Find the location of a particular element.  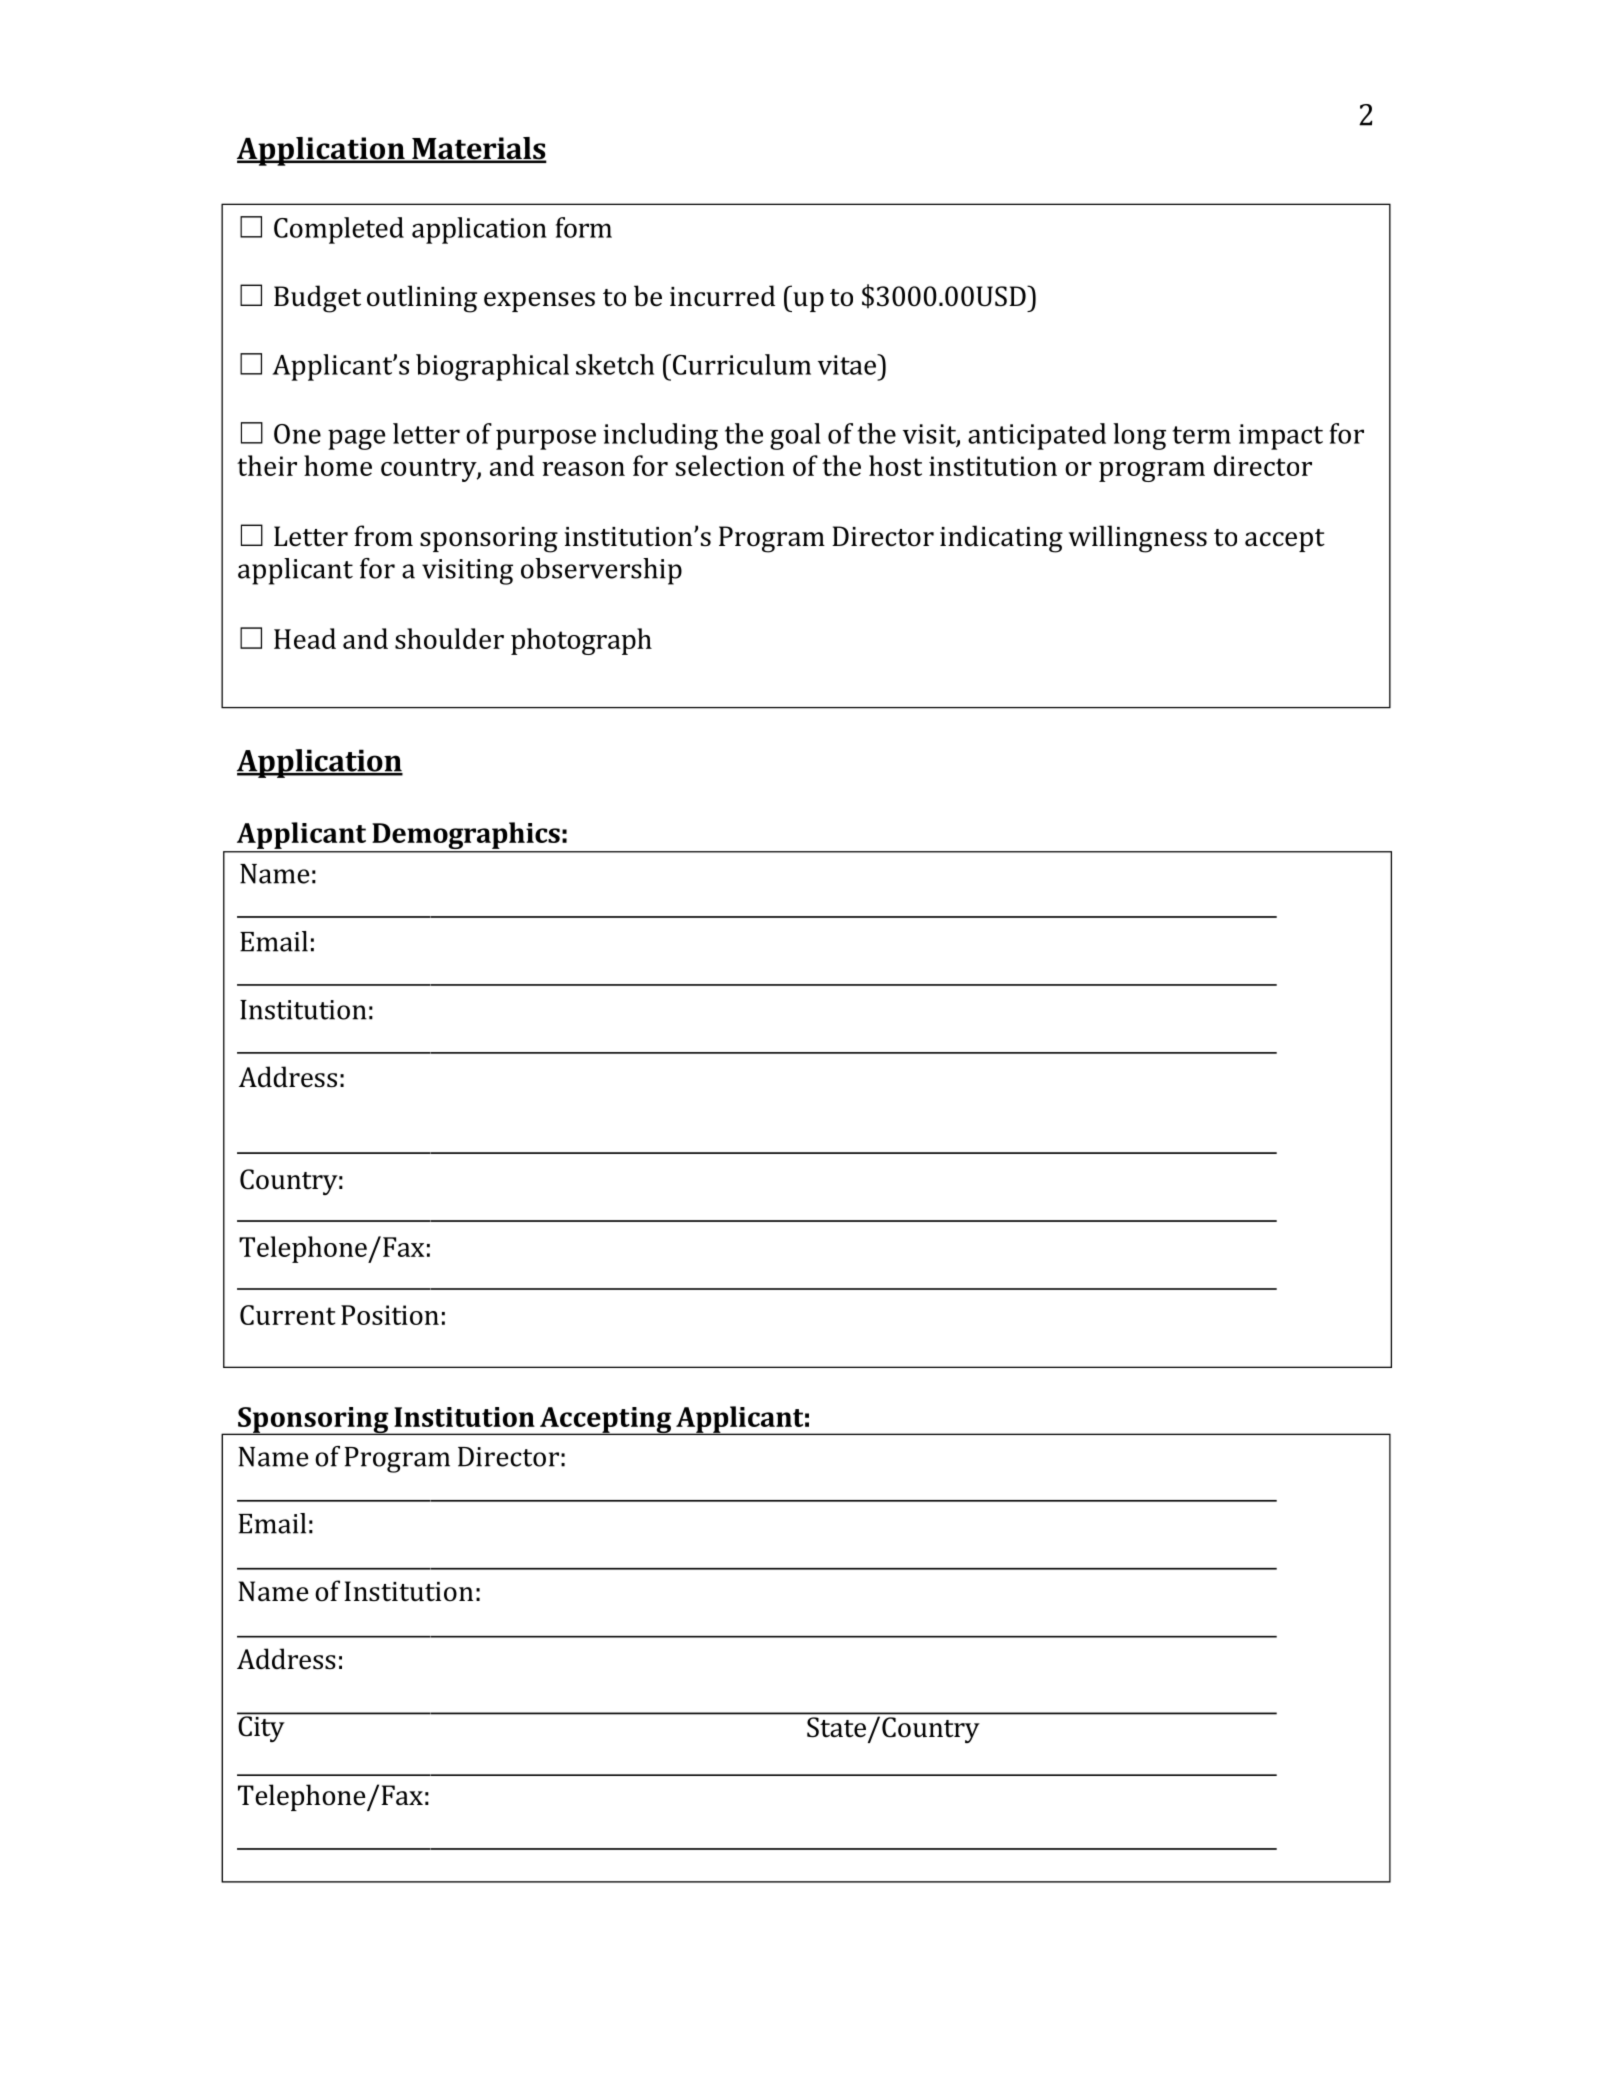

Completed is located at coordinates (339, 230).
